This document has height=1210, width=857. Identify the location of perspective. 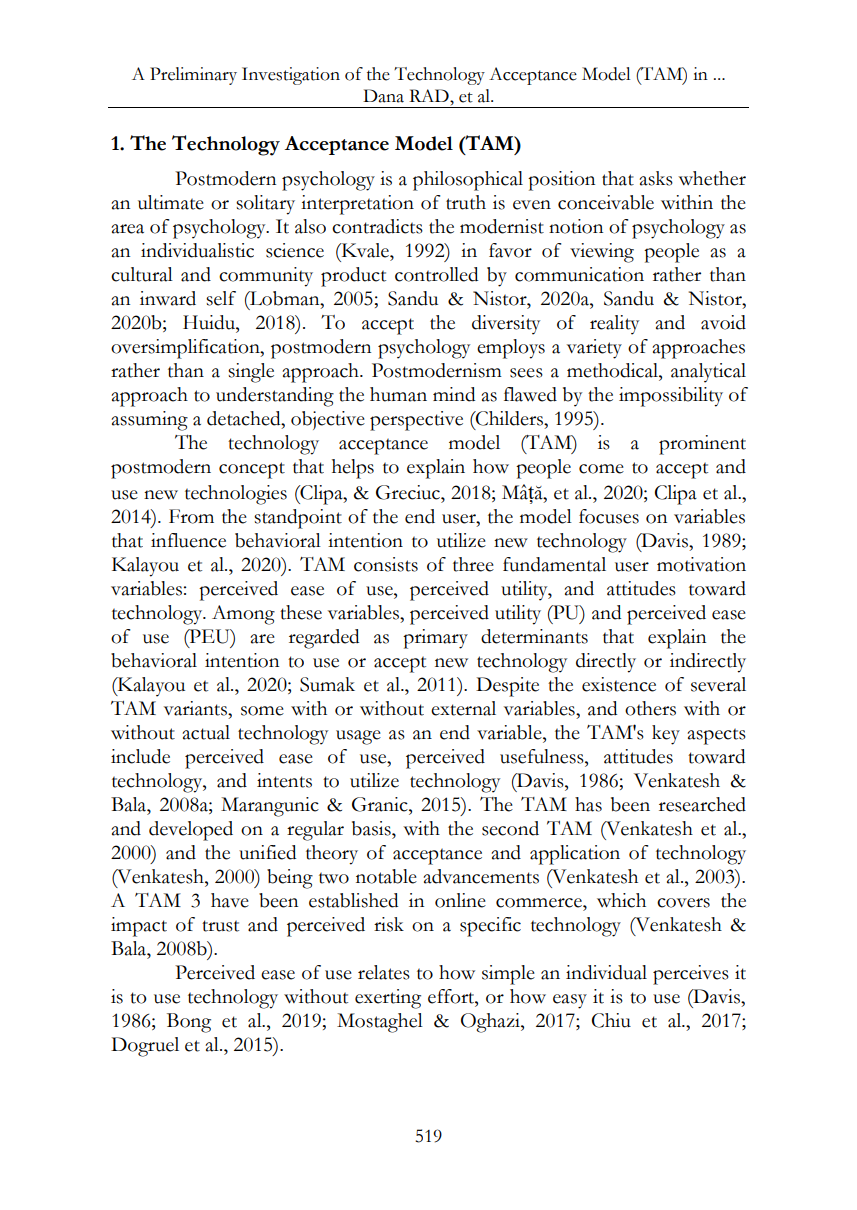
(416, 421).
